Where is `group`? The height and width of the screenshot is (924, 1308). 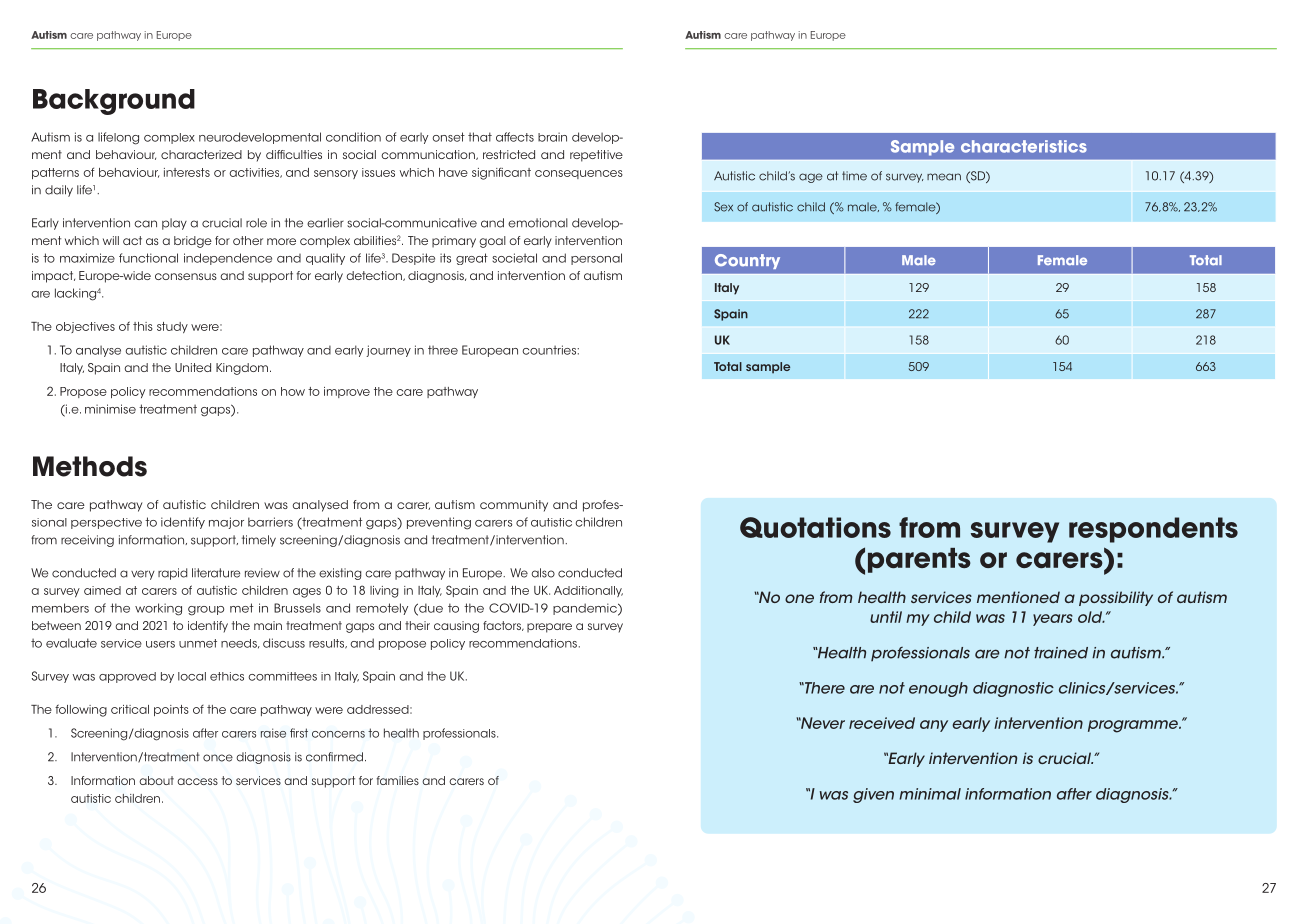 group is located at coordinates (206, 611).
